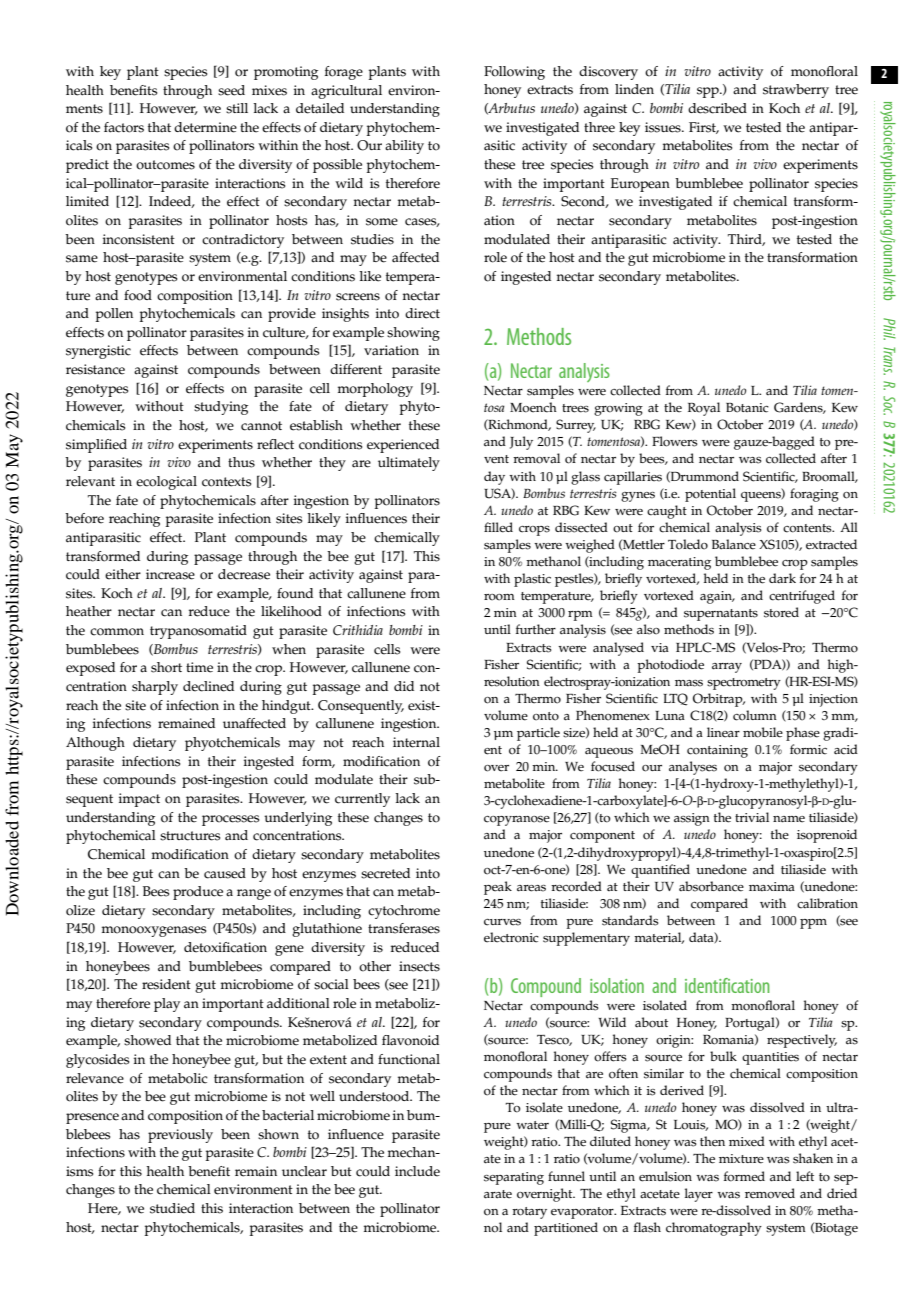 The width and height of the page is (924, 1308). What do you see at coordinates (221, 408) in the page?
I see `studying` at bounding box center [221, 408].
